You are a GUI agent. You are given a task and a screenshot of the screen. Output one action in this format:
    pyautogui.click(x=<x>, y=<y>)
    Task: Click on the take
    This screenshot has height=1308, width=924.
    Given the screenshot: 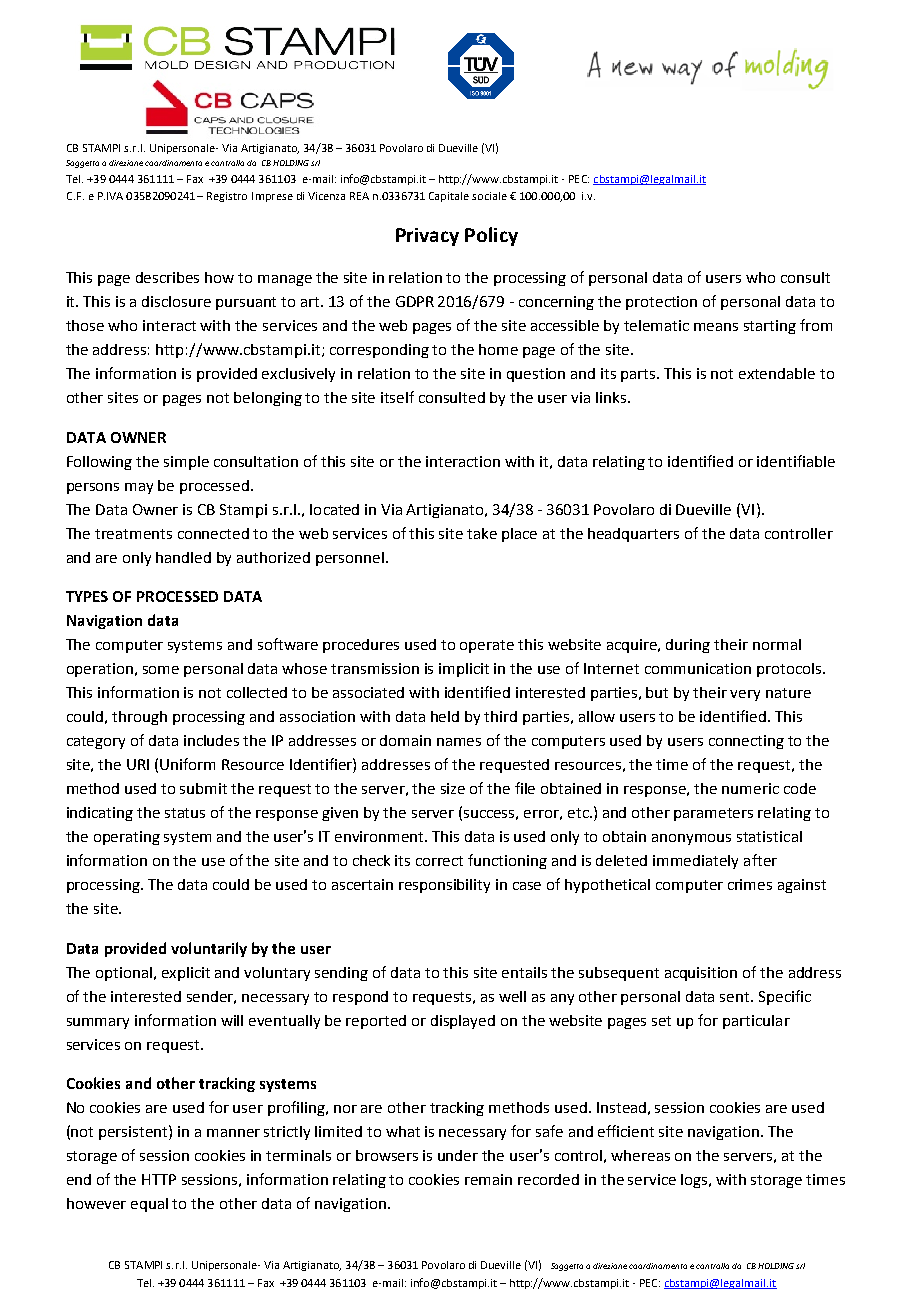 What is the action you would take?
    pyautogui.click(x=482, y=533)
